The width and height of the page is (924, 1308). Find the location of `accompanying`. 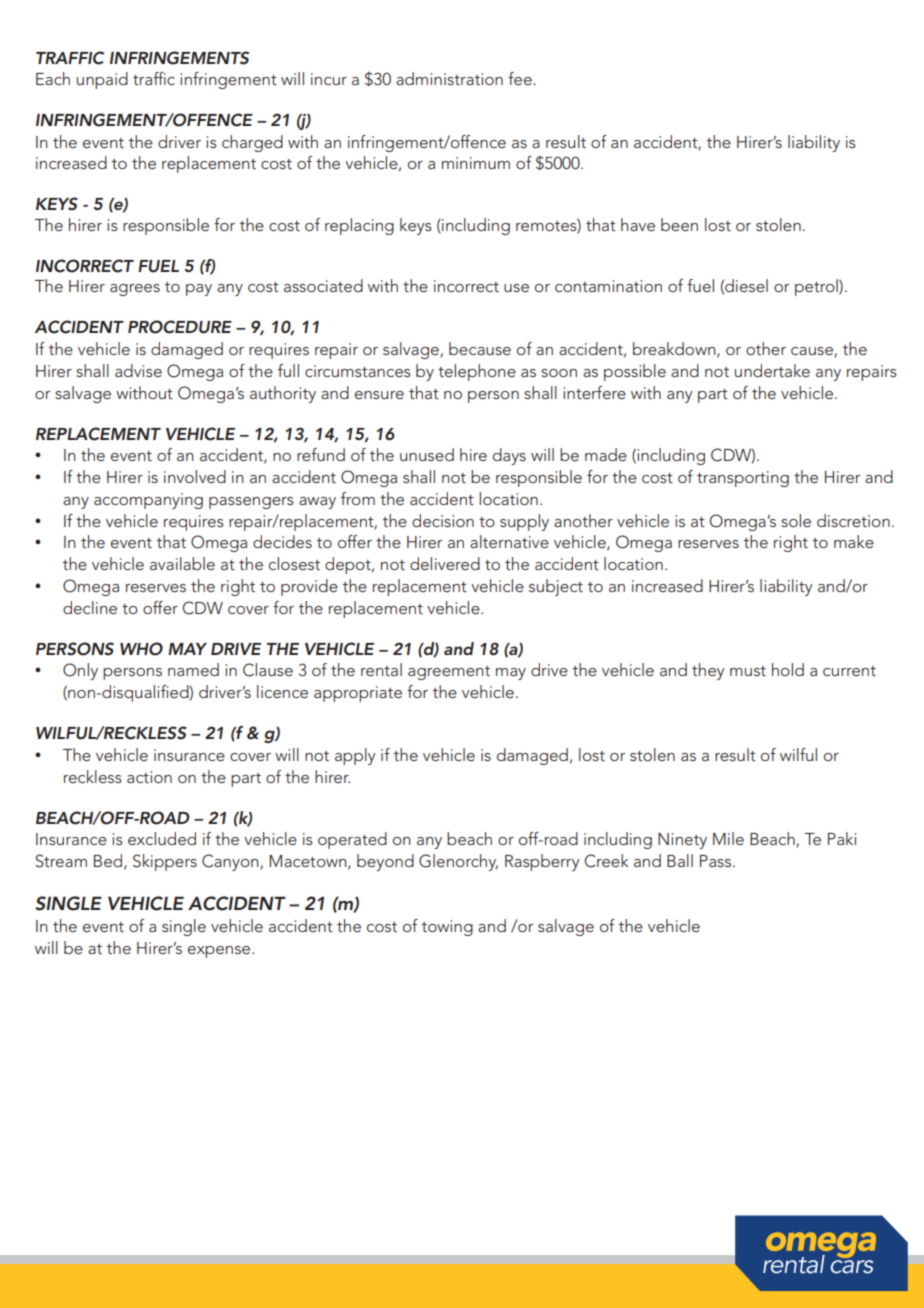

accompanying is located at coordinates (148, 501).
